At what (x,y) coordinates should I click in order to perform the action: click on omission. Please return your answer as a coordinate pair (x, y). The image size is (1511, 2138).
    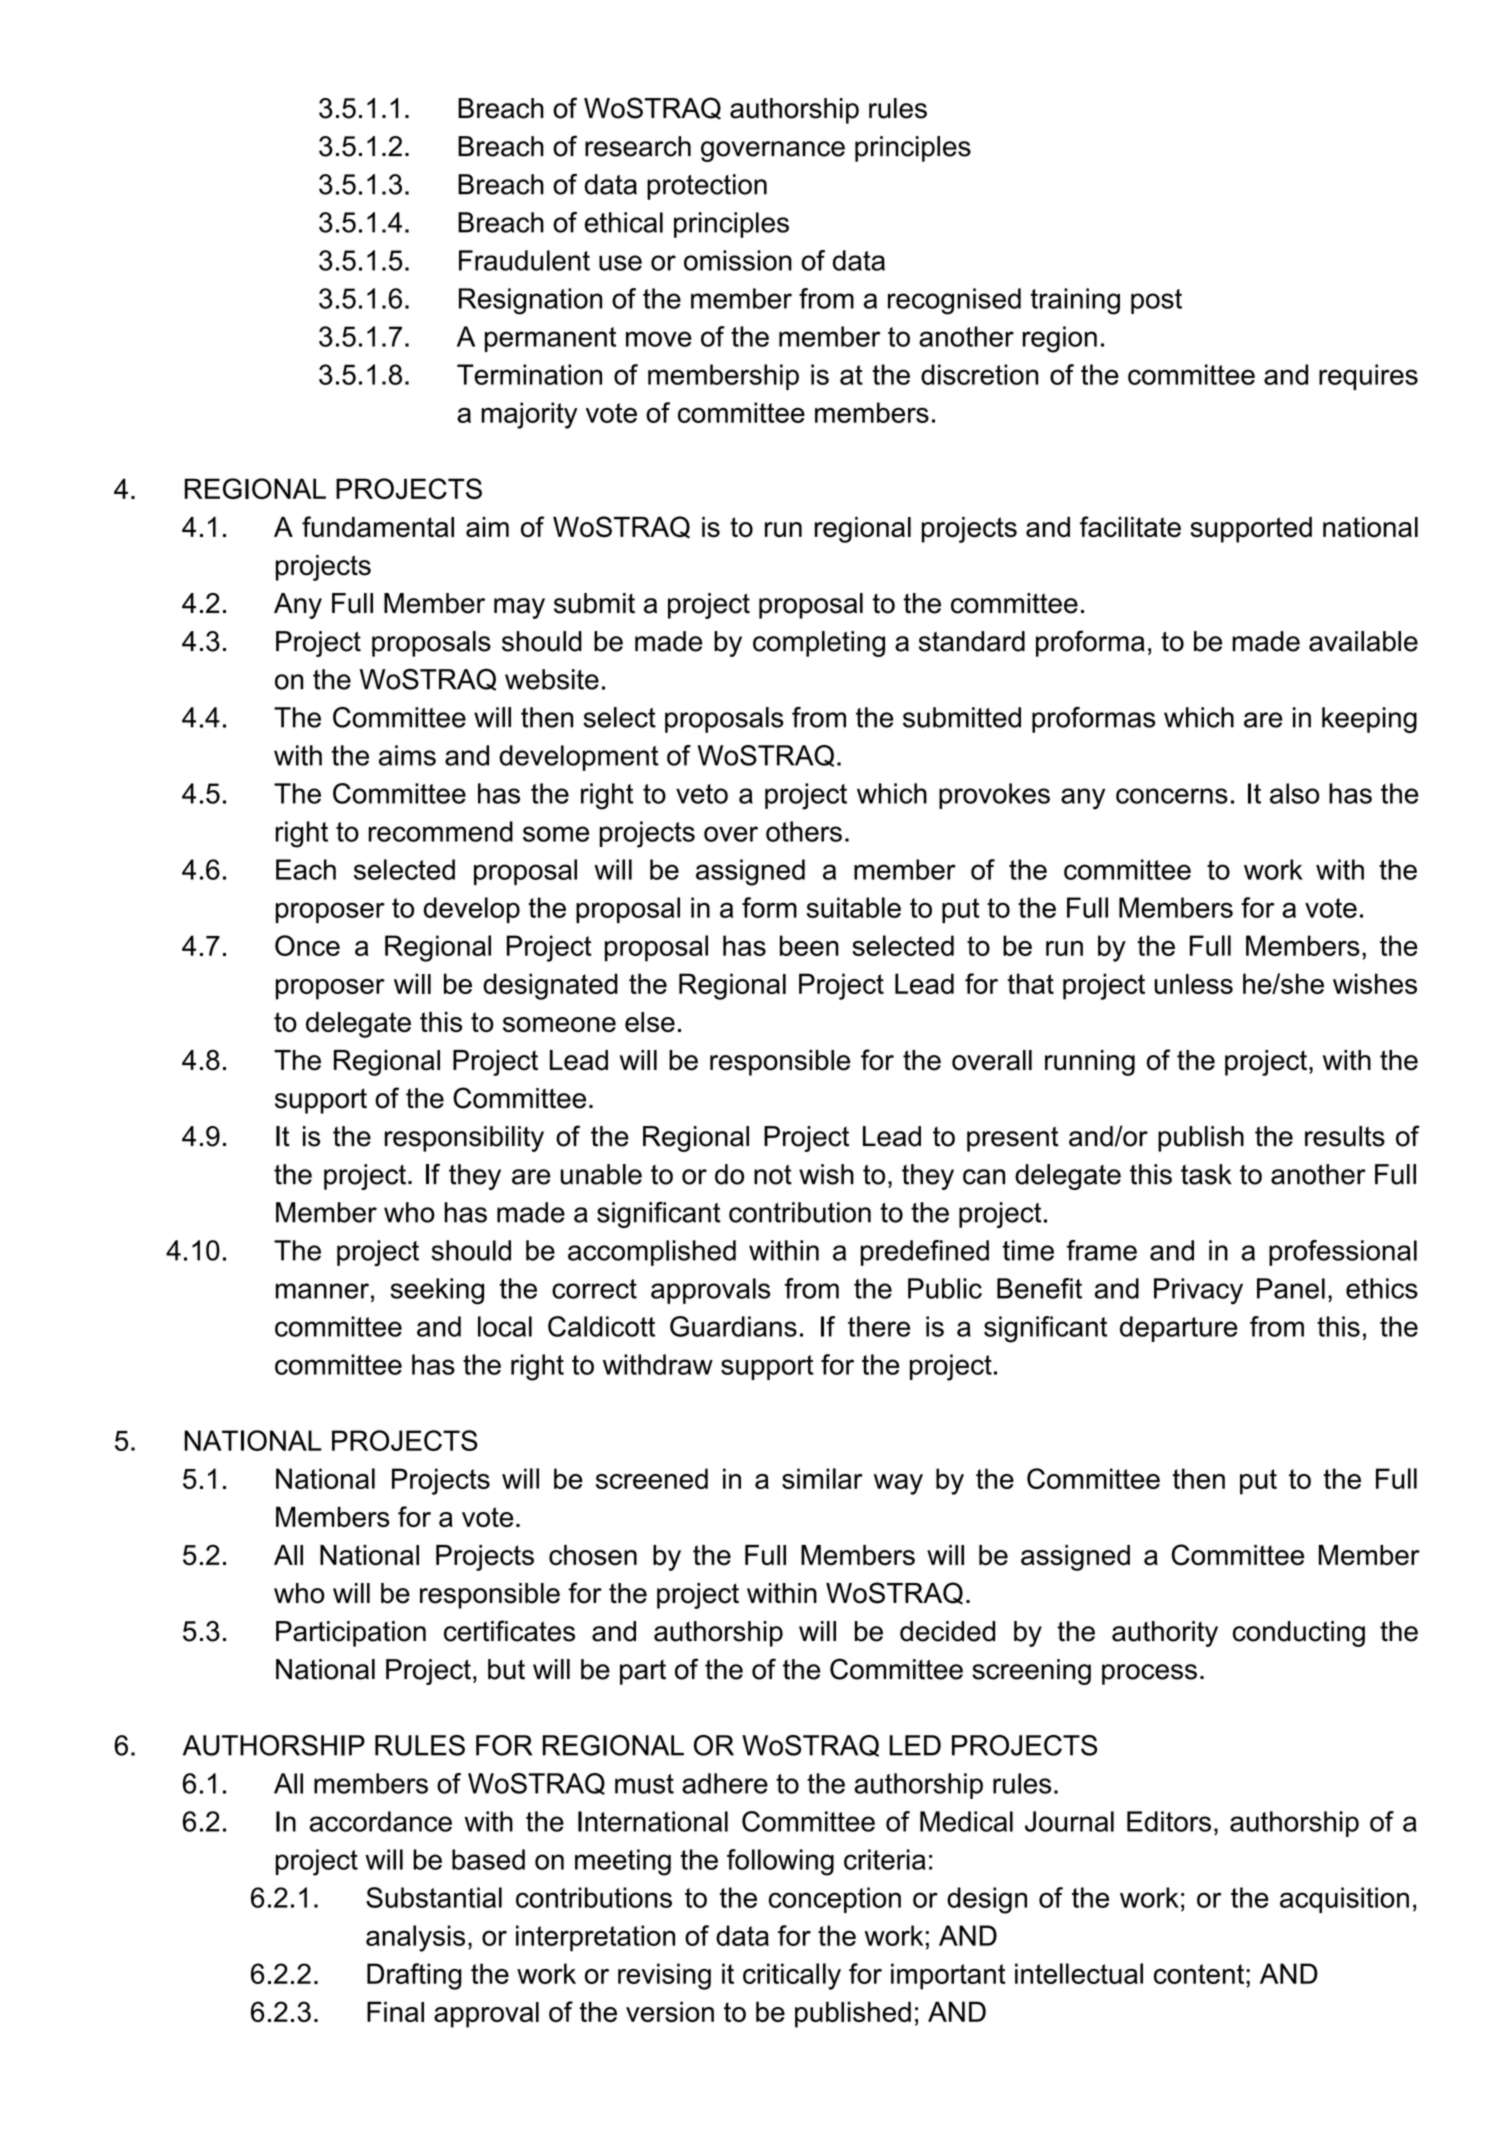
    Looking at the image, I should click on (738, 260).
